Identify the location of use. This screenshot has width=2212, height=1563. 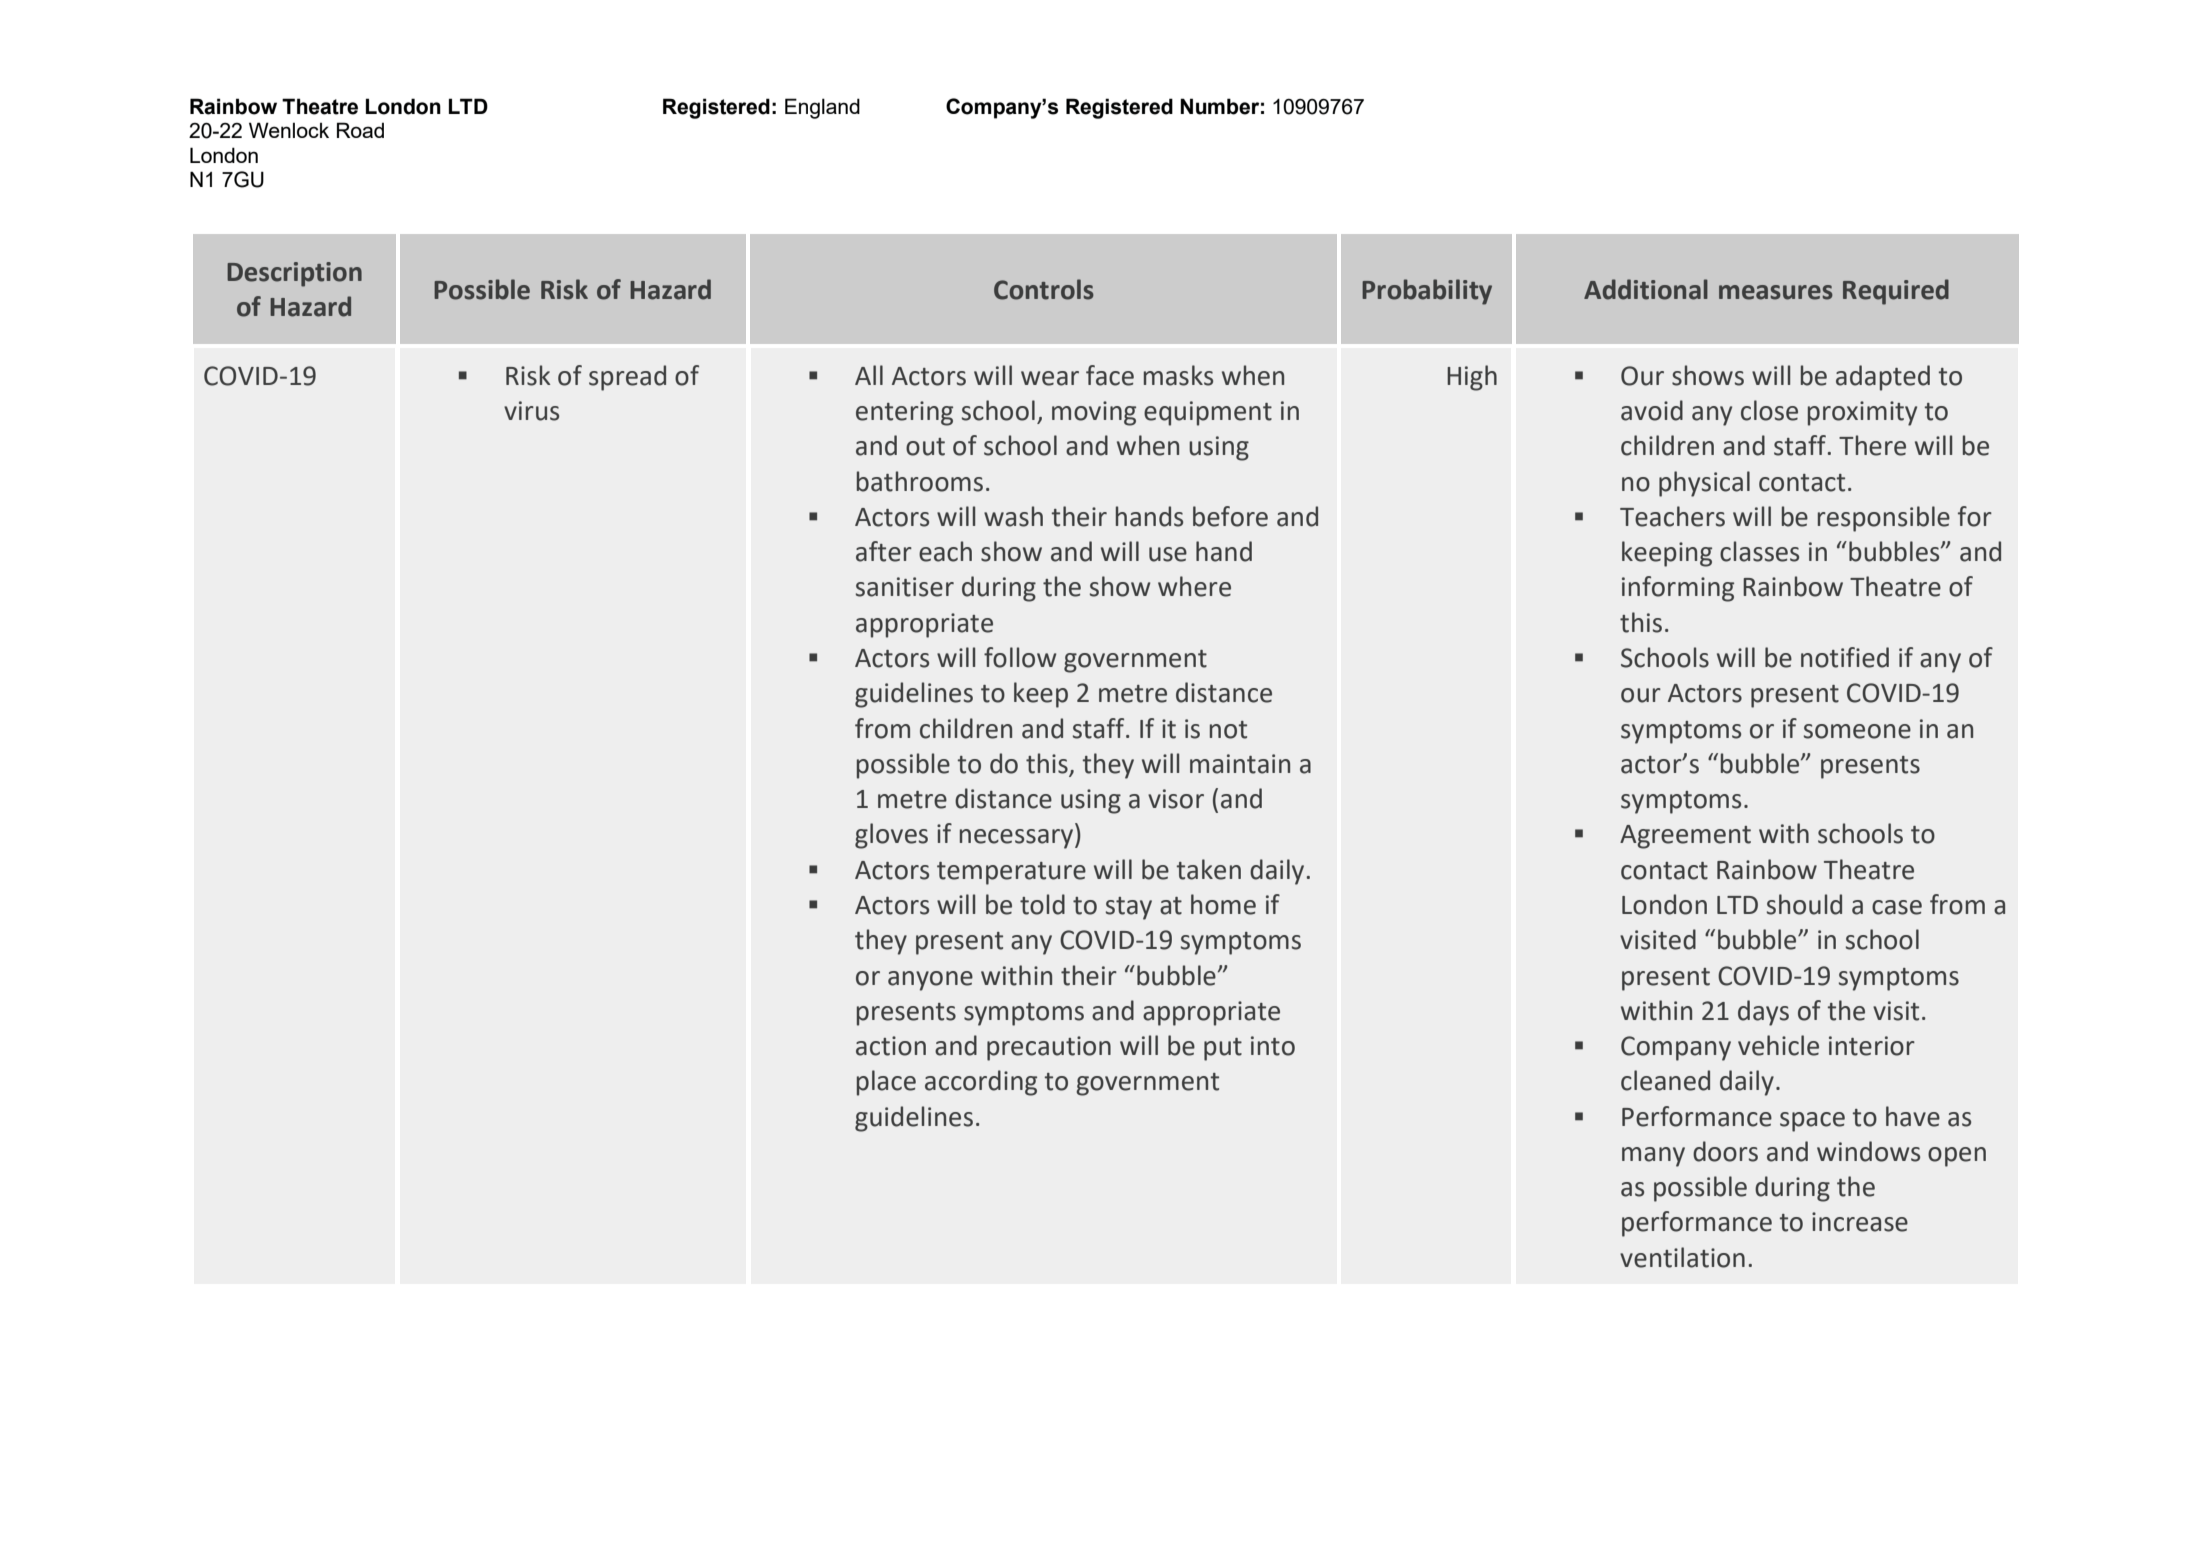
(1168, 554).
